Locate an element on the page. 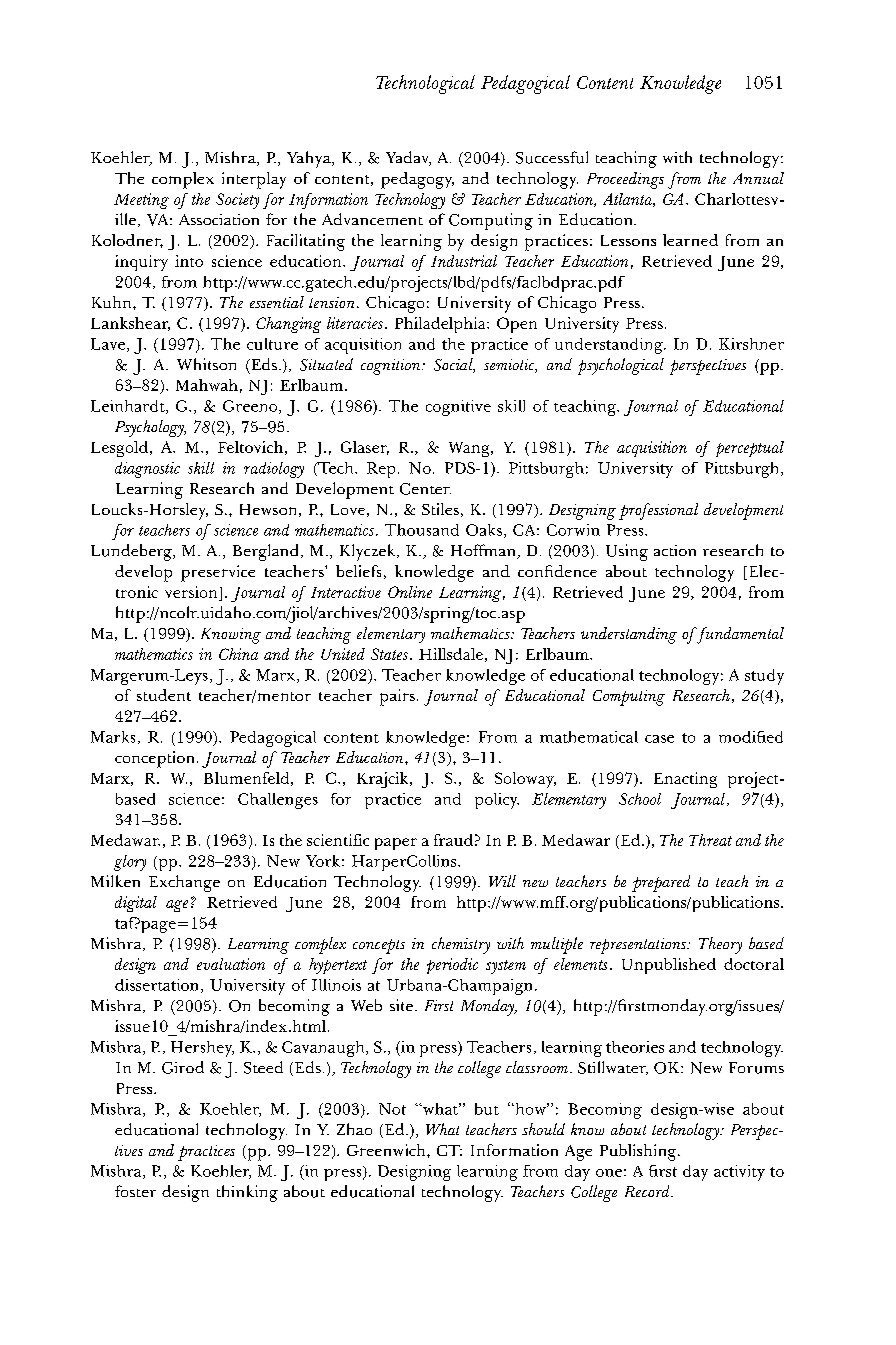 The height and width of the image is (1345, 896). Meeting is located at coordinates (141, 201).
